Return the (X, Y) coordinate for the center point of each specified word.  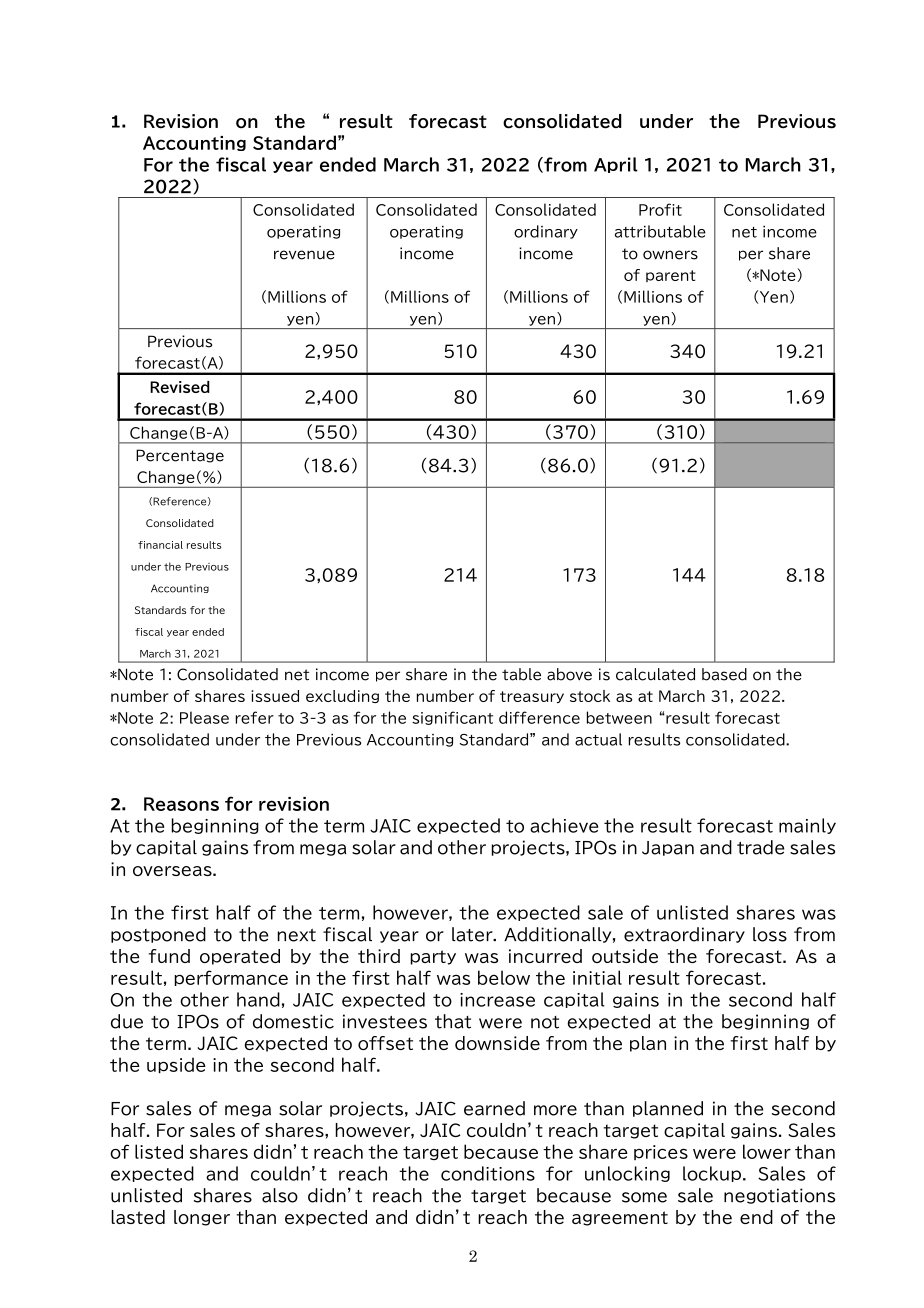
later (473, 934)
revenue (304, 255)
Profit (660, 209)
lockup (712, 1174)
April (616, 165)
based (724, 674)
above (569, 674)
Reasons (181, 804)
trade (760, 847)
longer (202, 1218)
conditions (488, 1173)
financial (160, 545)
